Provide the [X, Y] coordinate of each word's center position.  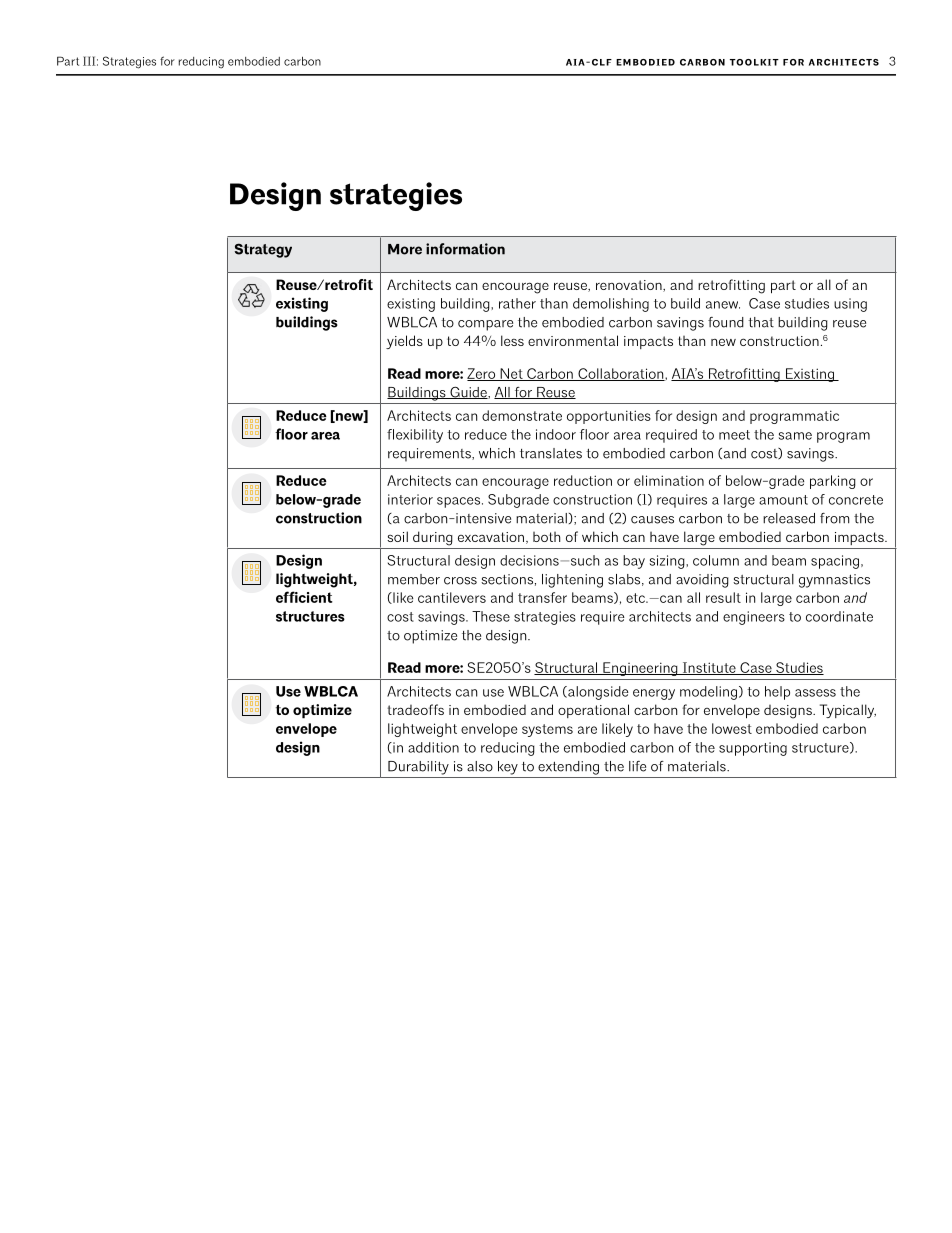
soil [397, 536]
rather [517, 303]
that [761, 322]
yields [404, 342]
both [546, 537]
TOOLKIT [754, 62]
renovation [630, 286]
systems [547, 730]
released [789, 518]
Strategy [263, 250]
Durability [418, 768]
